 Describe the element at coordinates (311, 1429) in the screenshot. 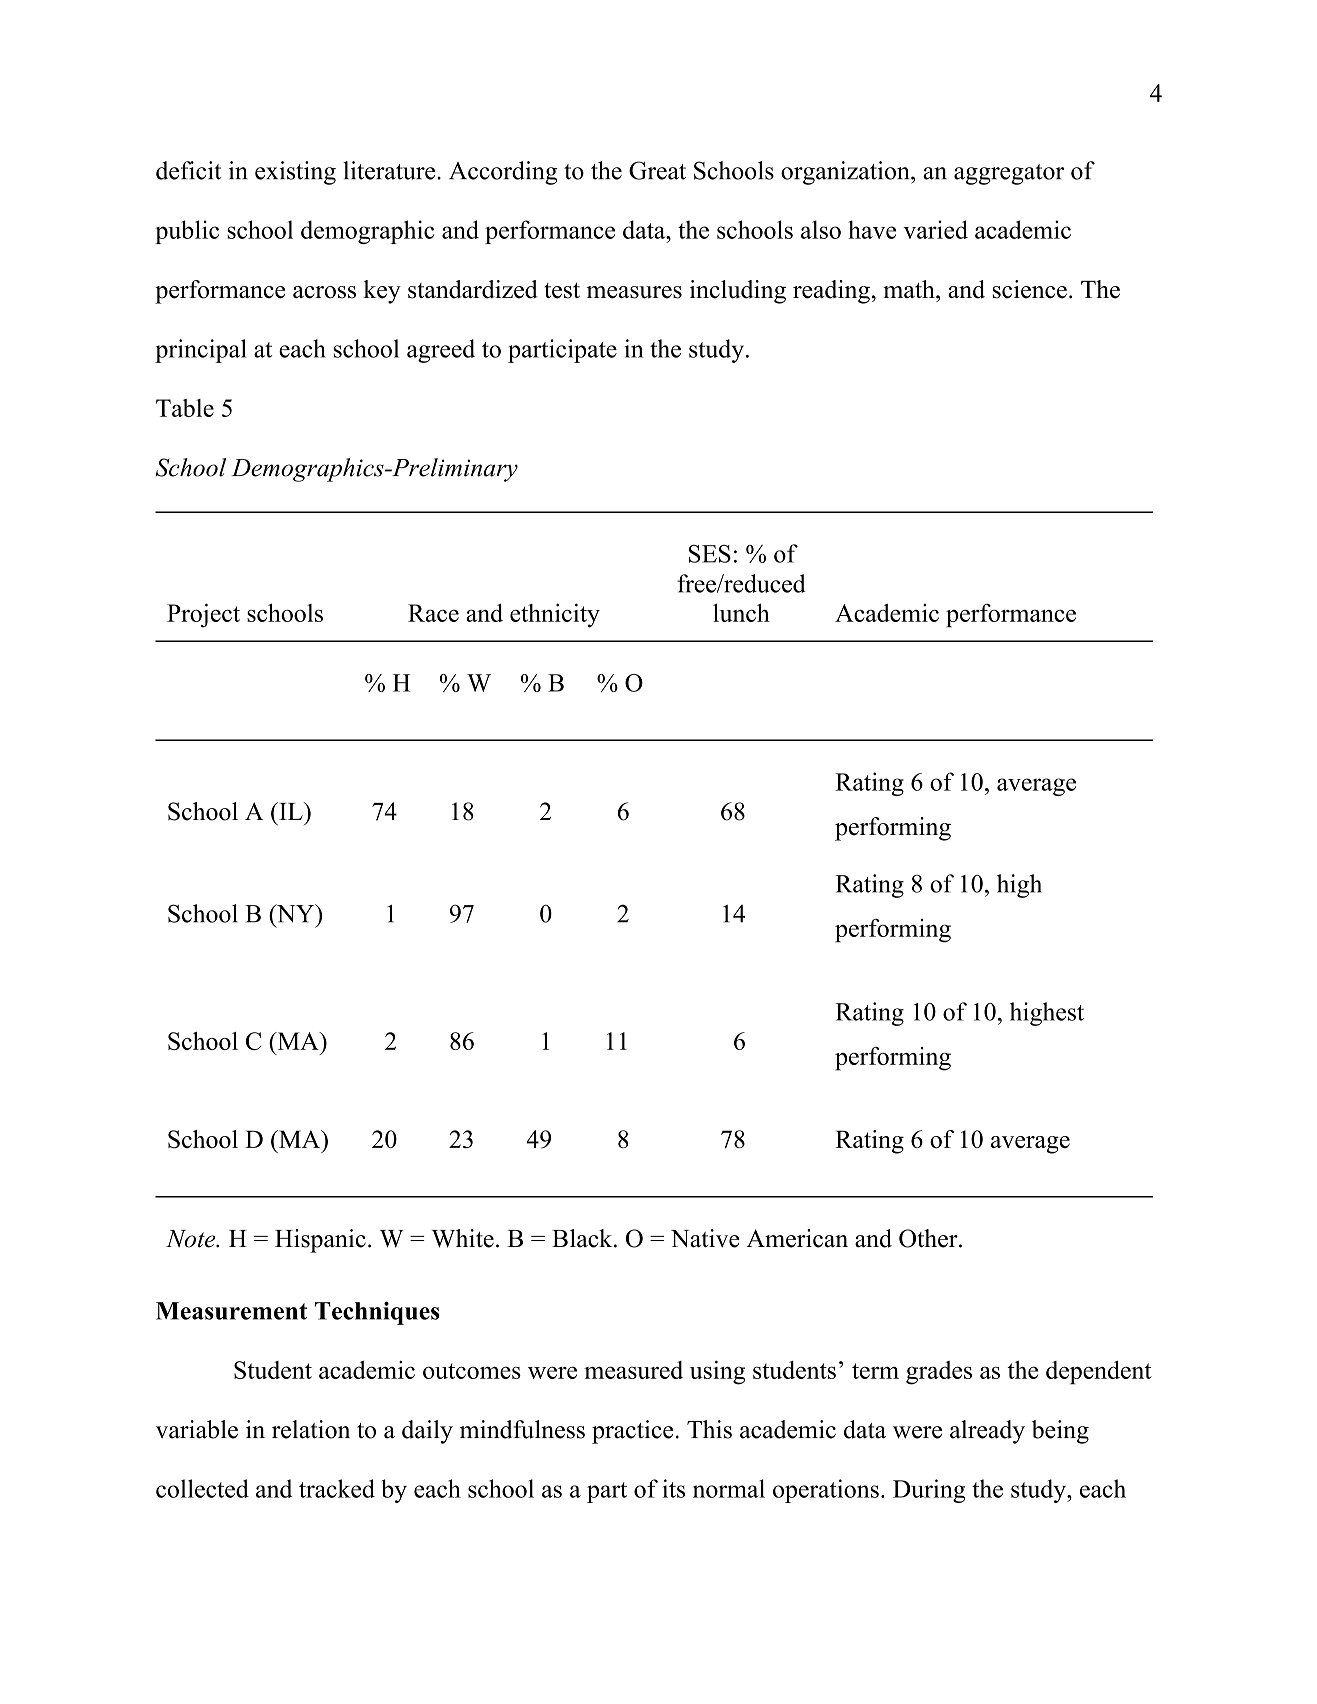

I see `relation` at that location.
